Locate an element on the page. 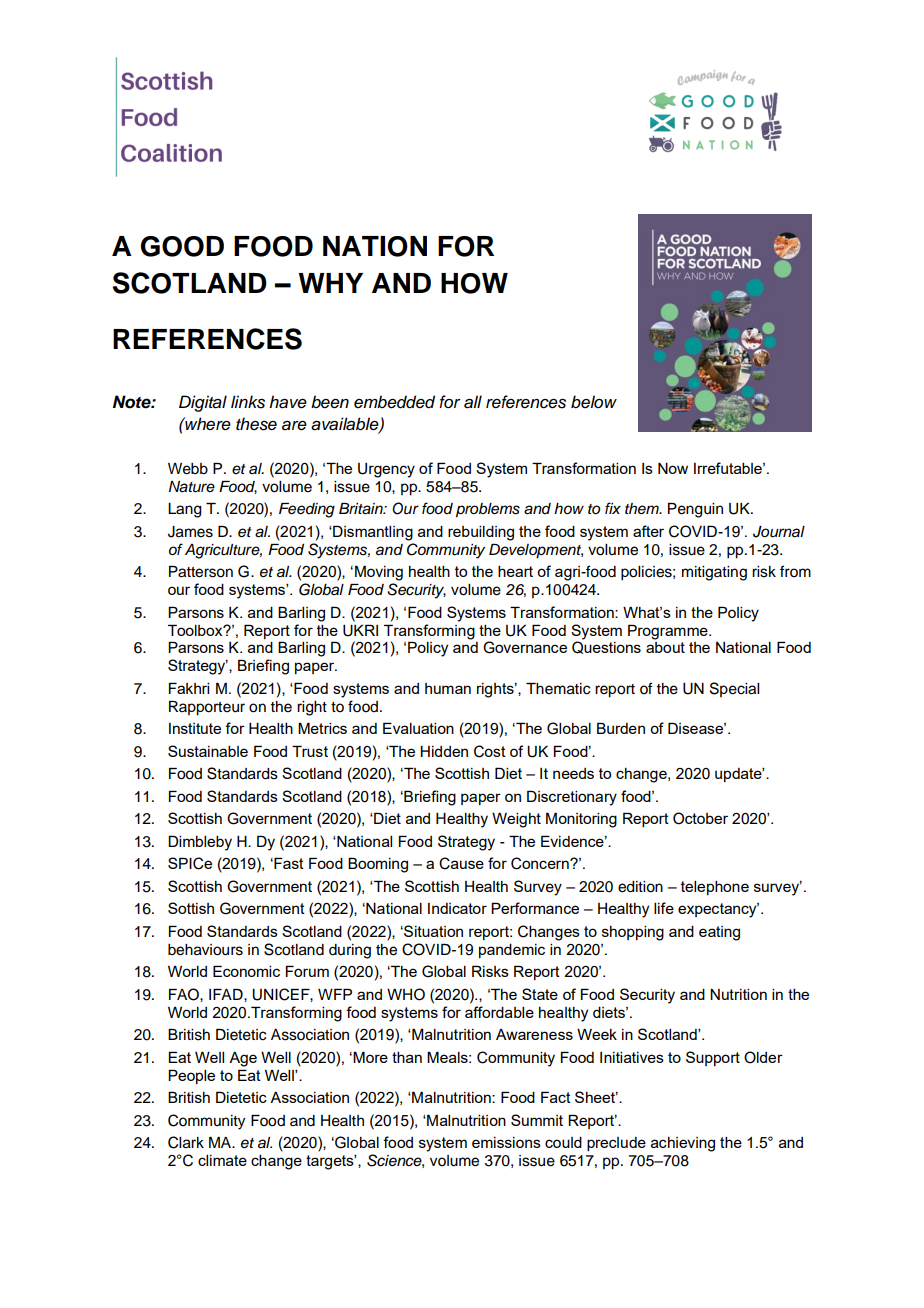 The image size is (924, 1308). below is located at coordinates (594, 402).
